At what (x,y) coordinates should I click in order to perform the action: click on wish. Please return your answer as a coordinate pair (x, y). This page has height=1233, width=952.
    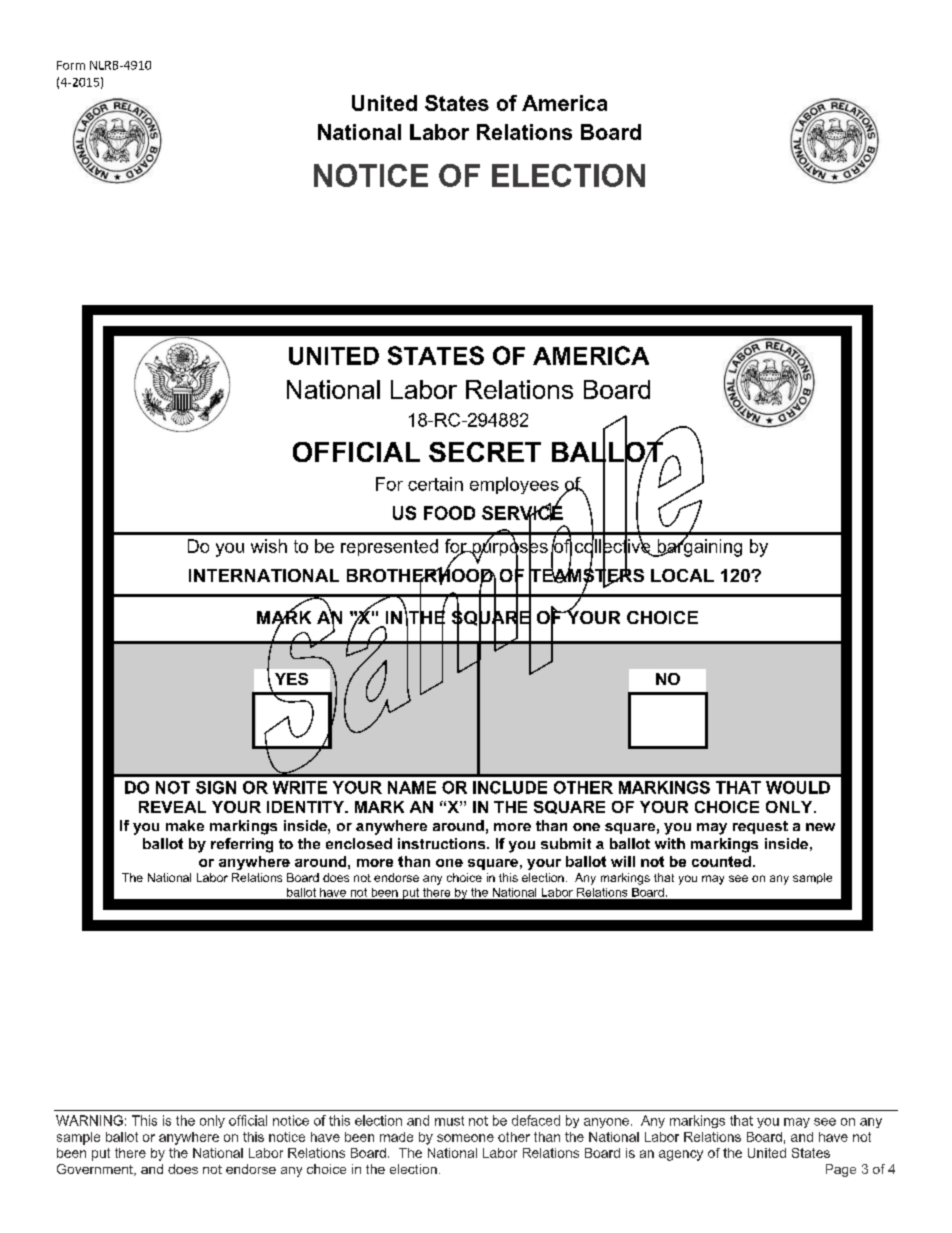
    Looking at the image, I should click on (269, 546).
